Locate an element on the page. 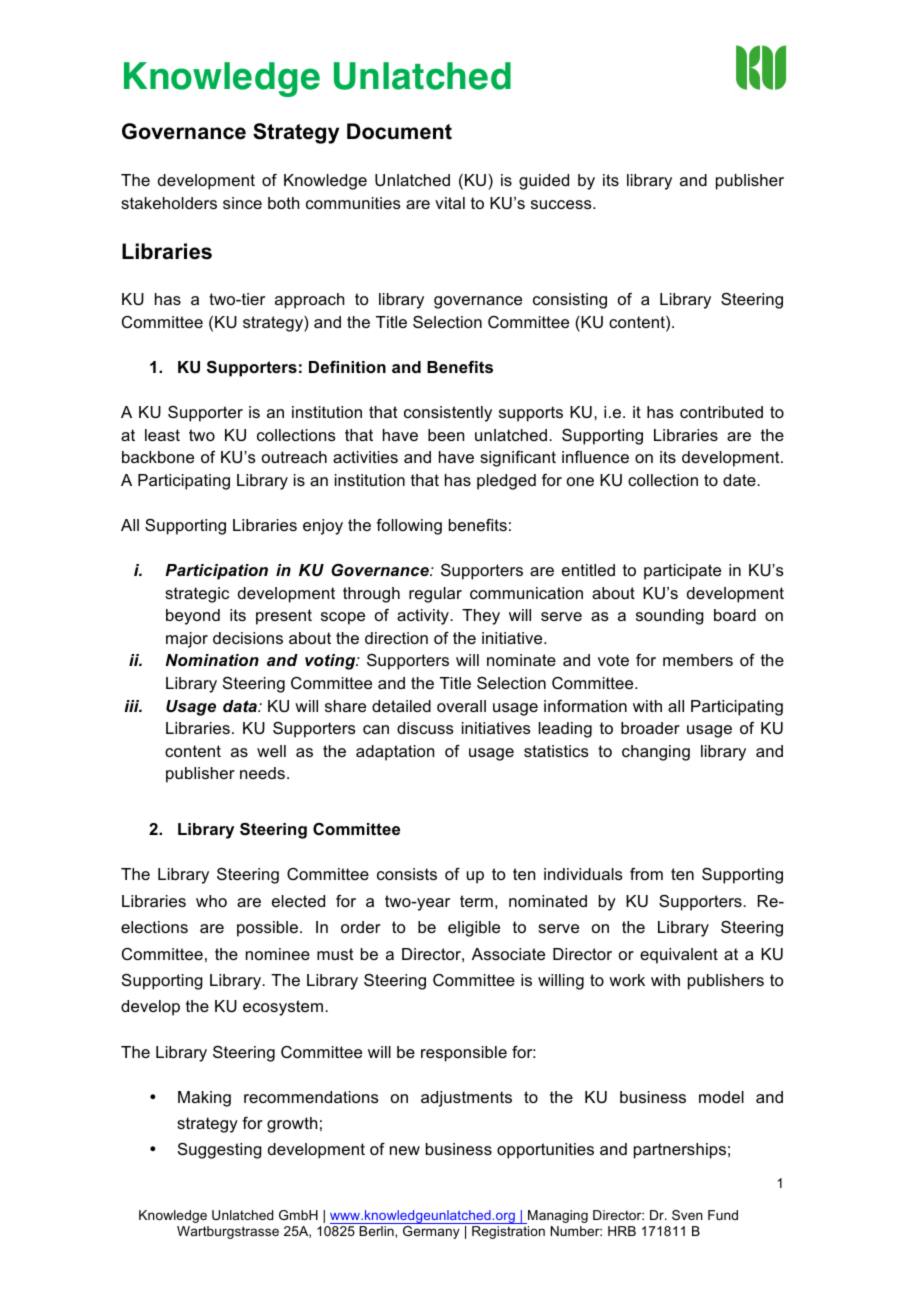 The height and width of the image is (1308, 924). Suggesting is located at coordinates (220, 1150).
